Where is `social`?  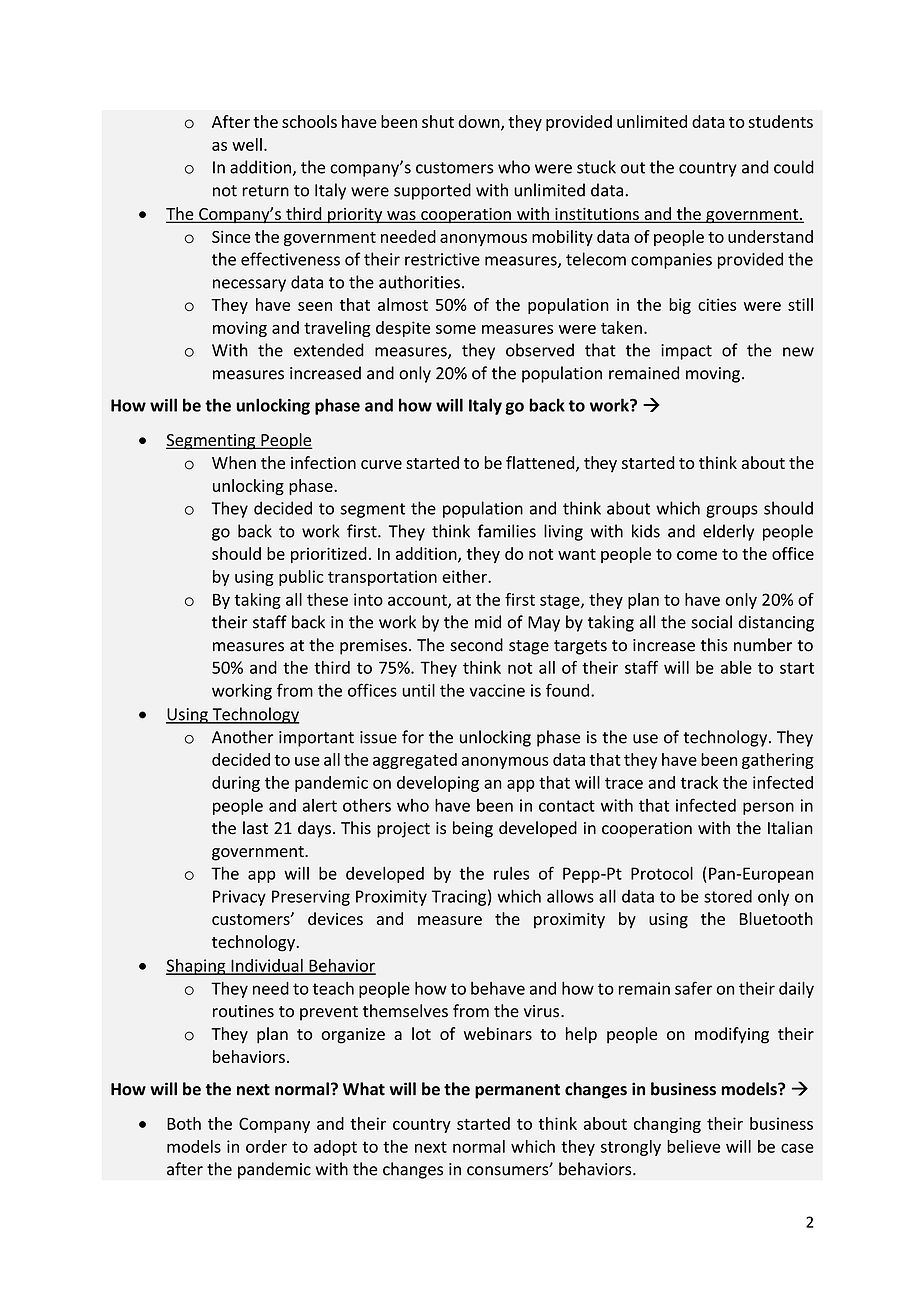 social is located at coordinates (711, 622).
